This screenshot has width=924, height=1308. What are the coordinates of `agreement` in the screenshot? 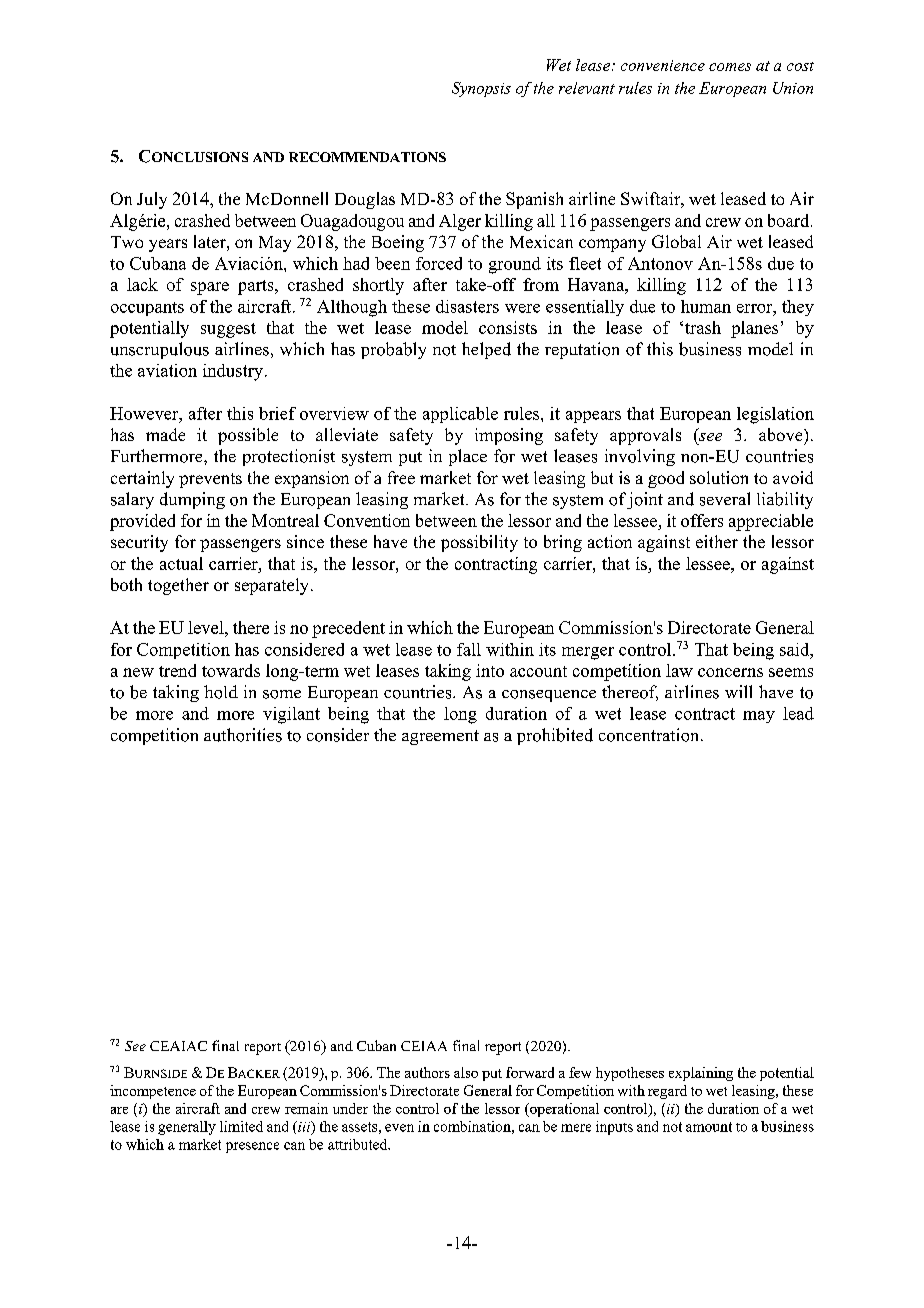 It's located at (440, 737).
